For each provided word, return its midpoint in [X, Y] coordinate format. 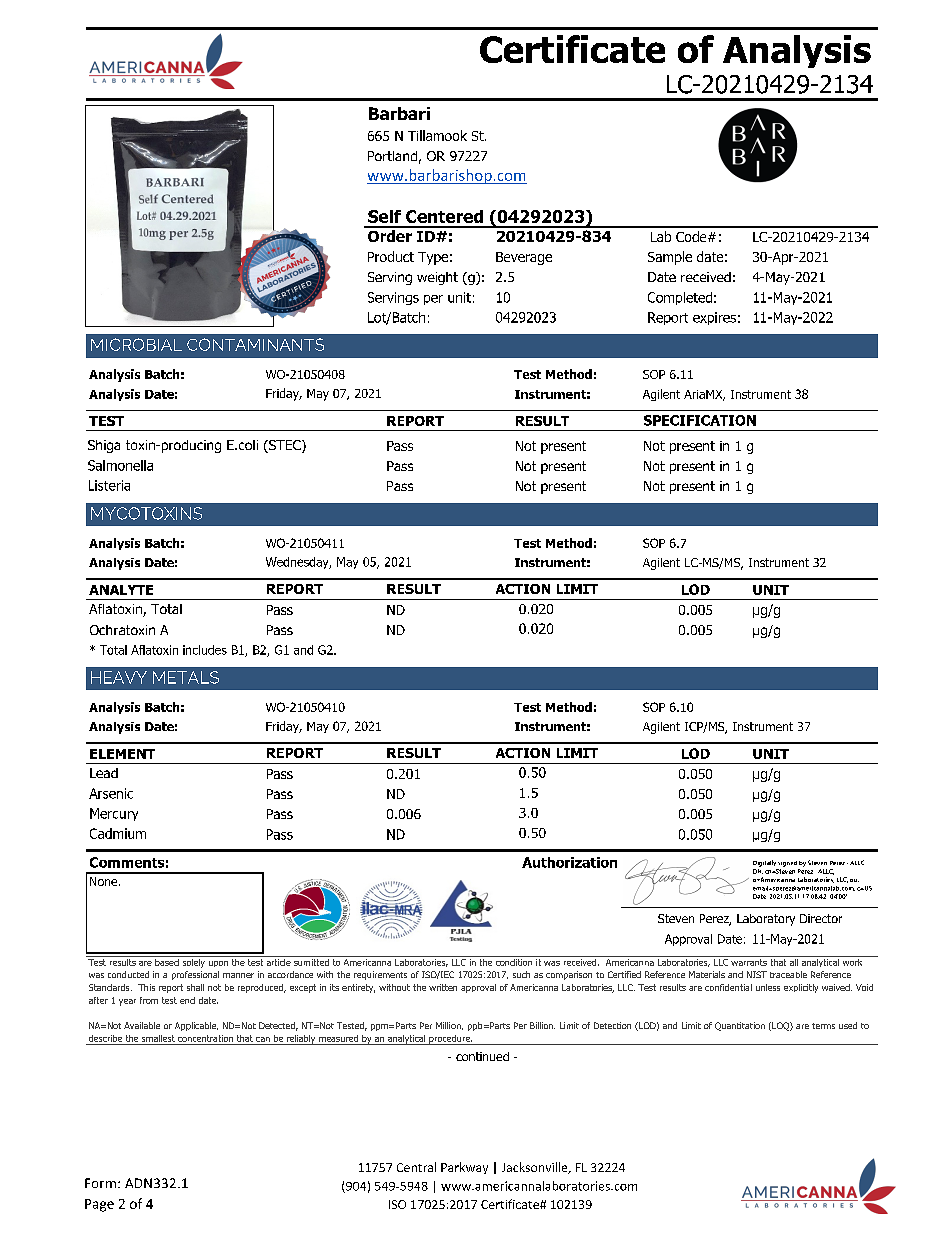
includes [205, 650]
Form [100, 1183]
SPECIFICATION [700, 420]
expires [714, 318]
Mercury [114, 814]
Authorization [569, 862]
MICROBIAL [136, 344]
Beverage [524, 258]
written [443, 987]
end [187, 1000]
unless [768, 987]
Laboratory [766, 920]
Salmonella [120, 465]
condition [514, 961]
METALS [186, 677]
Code [692, 236]
